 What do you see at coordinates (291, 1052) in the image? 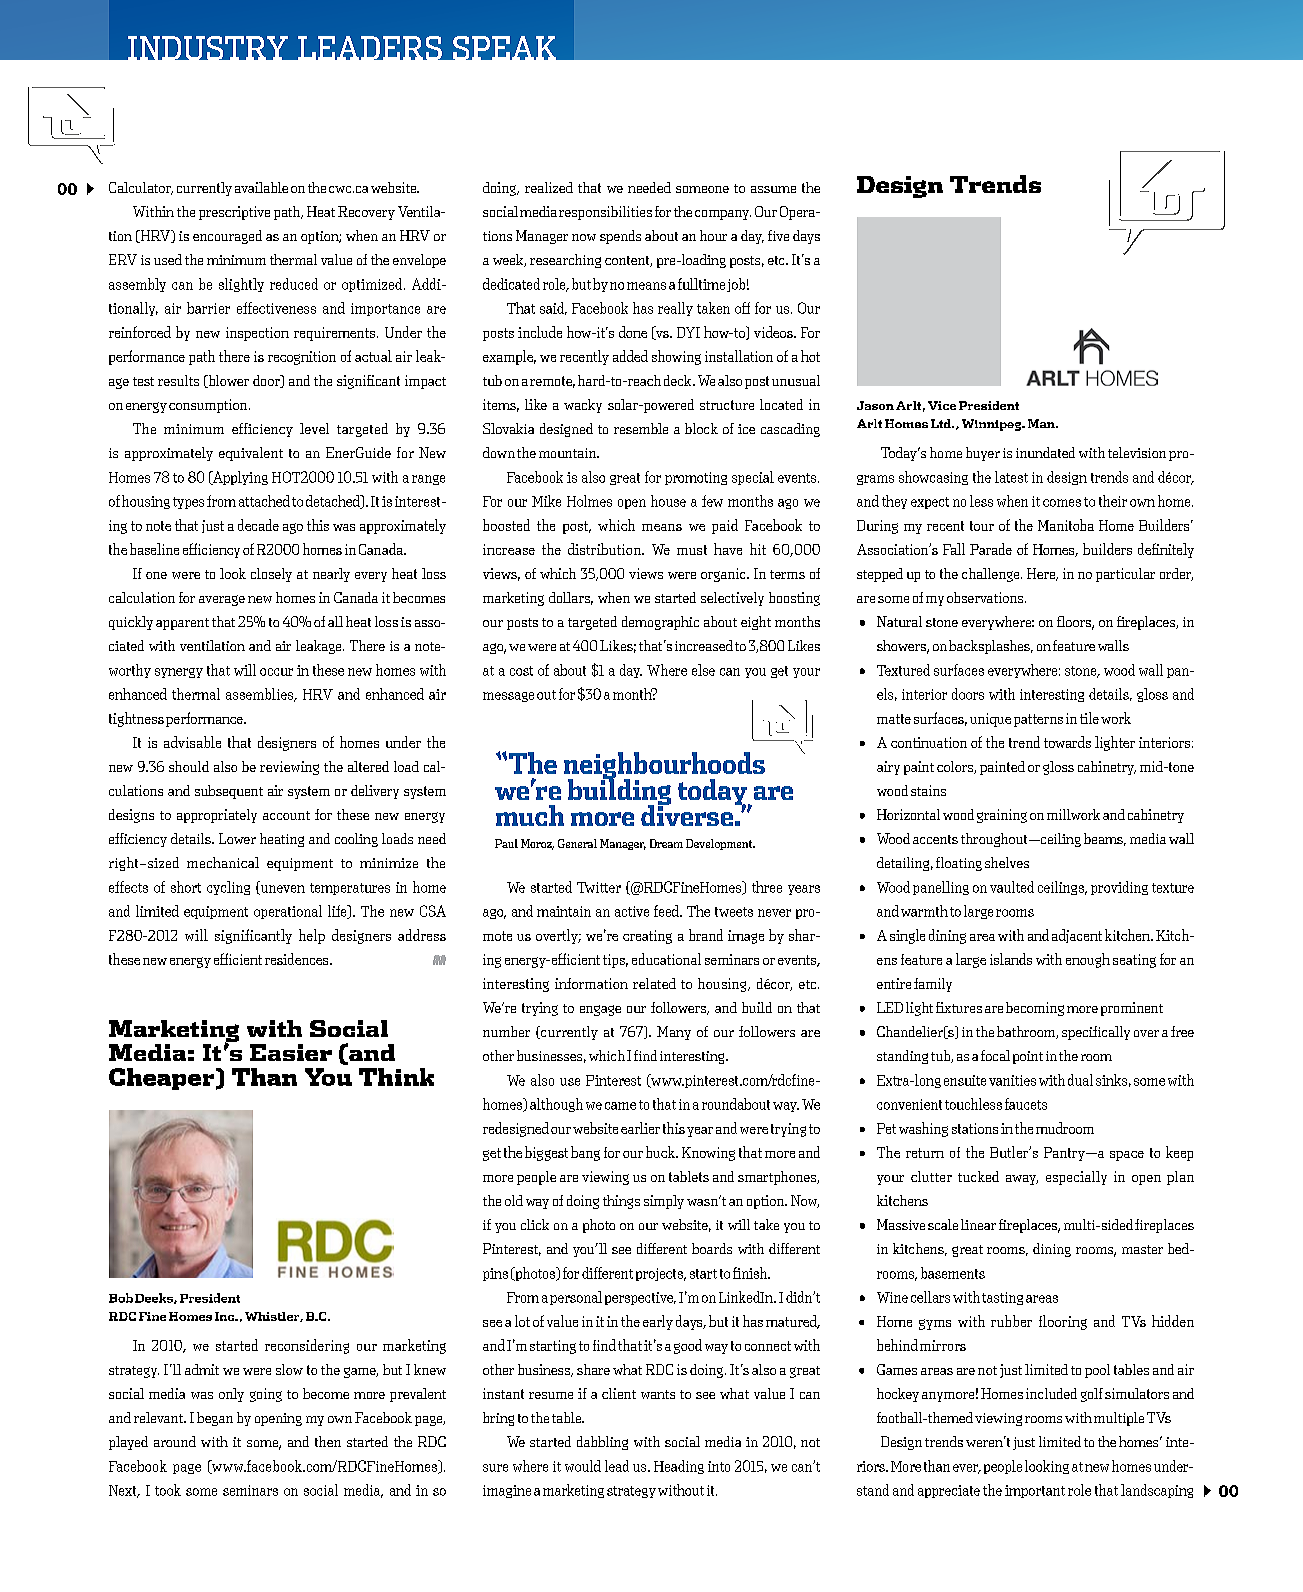
I see `Easier` at bounding box center [291, 1052].
